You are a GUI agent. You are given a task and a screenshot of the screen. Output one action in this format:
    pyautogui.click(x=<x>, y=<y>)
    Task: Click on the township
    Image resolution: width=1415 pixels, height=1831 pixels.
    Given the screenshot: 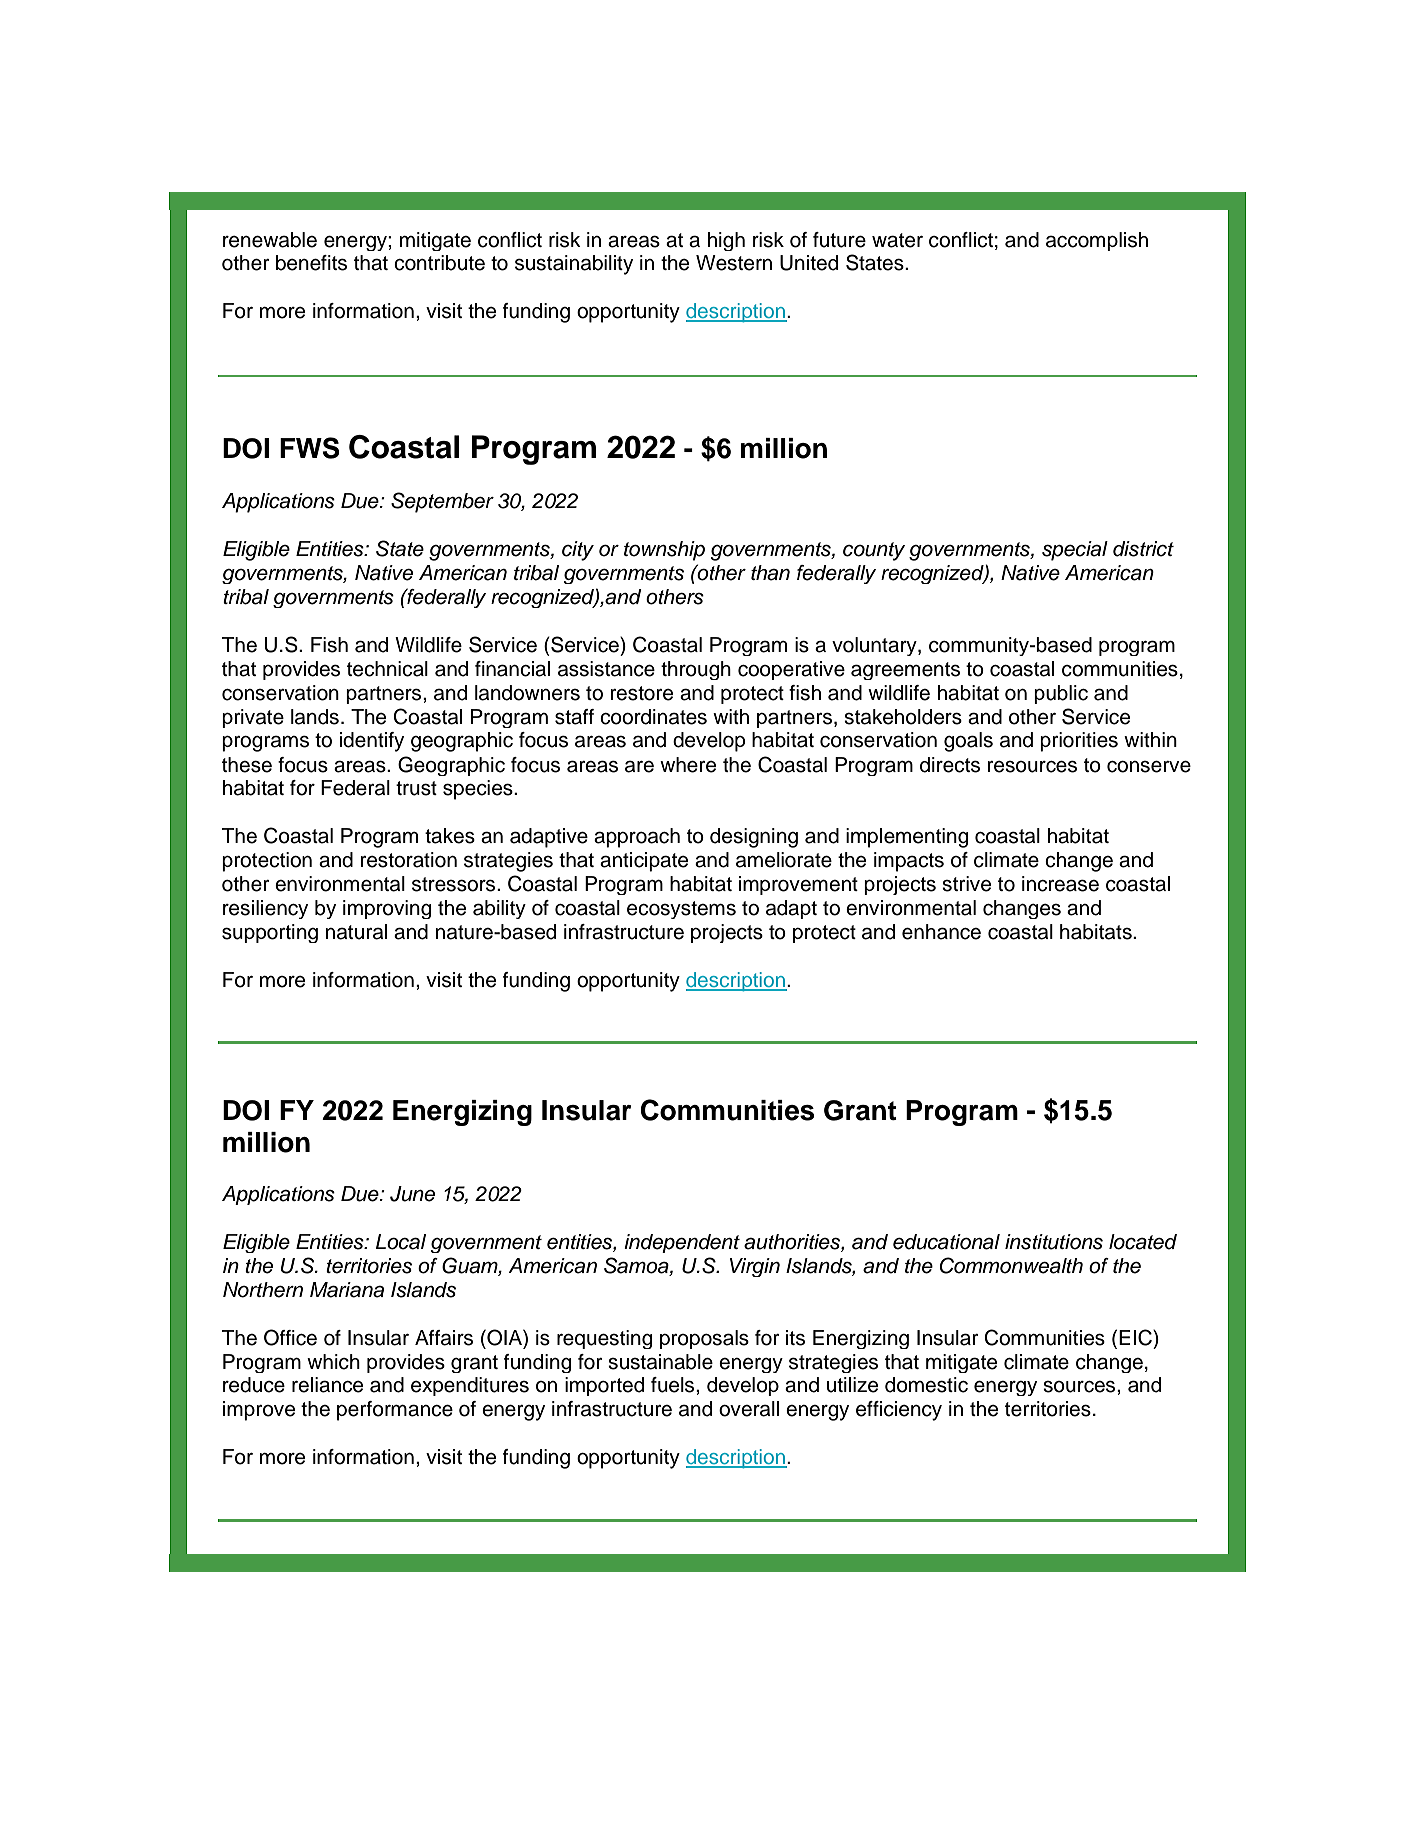 What is the action you would take?
    pyautogui.click(x=664, y=551)
